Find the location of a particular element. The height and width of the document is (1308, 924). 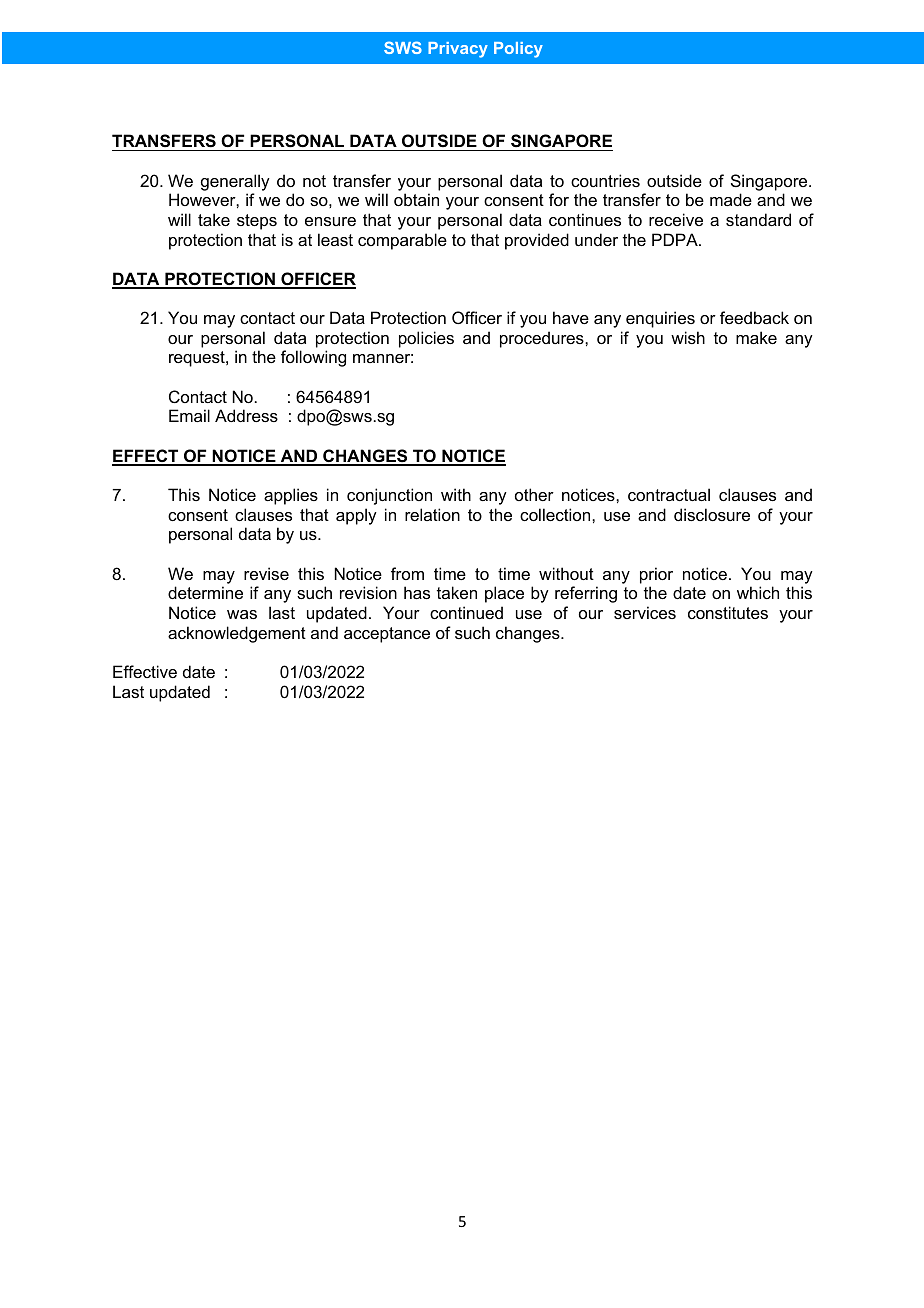

Address is located at coordinates (246, 415).
